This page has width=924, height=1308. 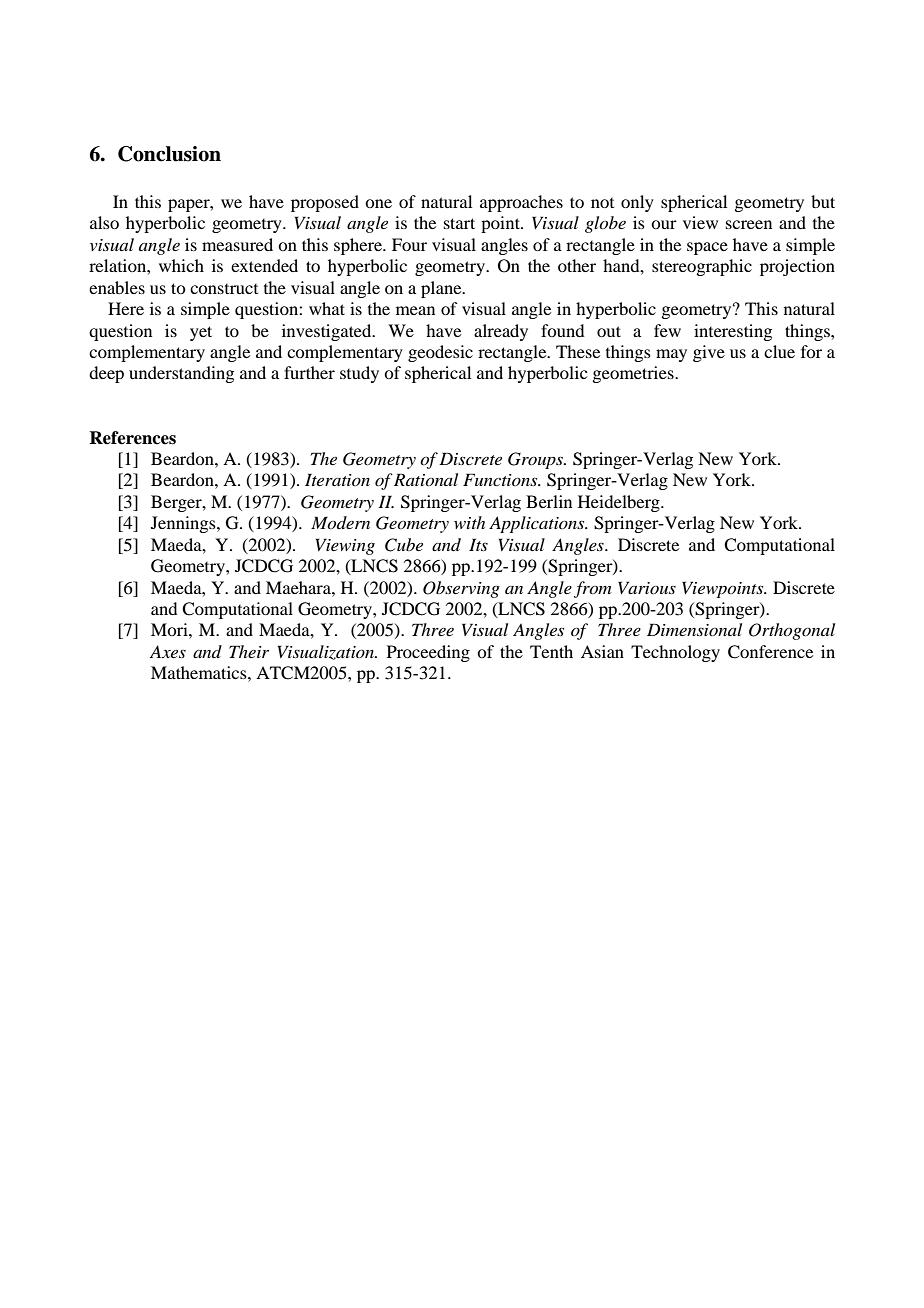 What do you see at coordinates (428, 653) in the page?
I see `Proceeding` at bounding box center [428, 653].
